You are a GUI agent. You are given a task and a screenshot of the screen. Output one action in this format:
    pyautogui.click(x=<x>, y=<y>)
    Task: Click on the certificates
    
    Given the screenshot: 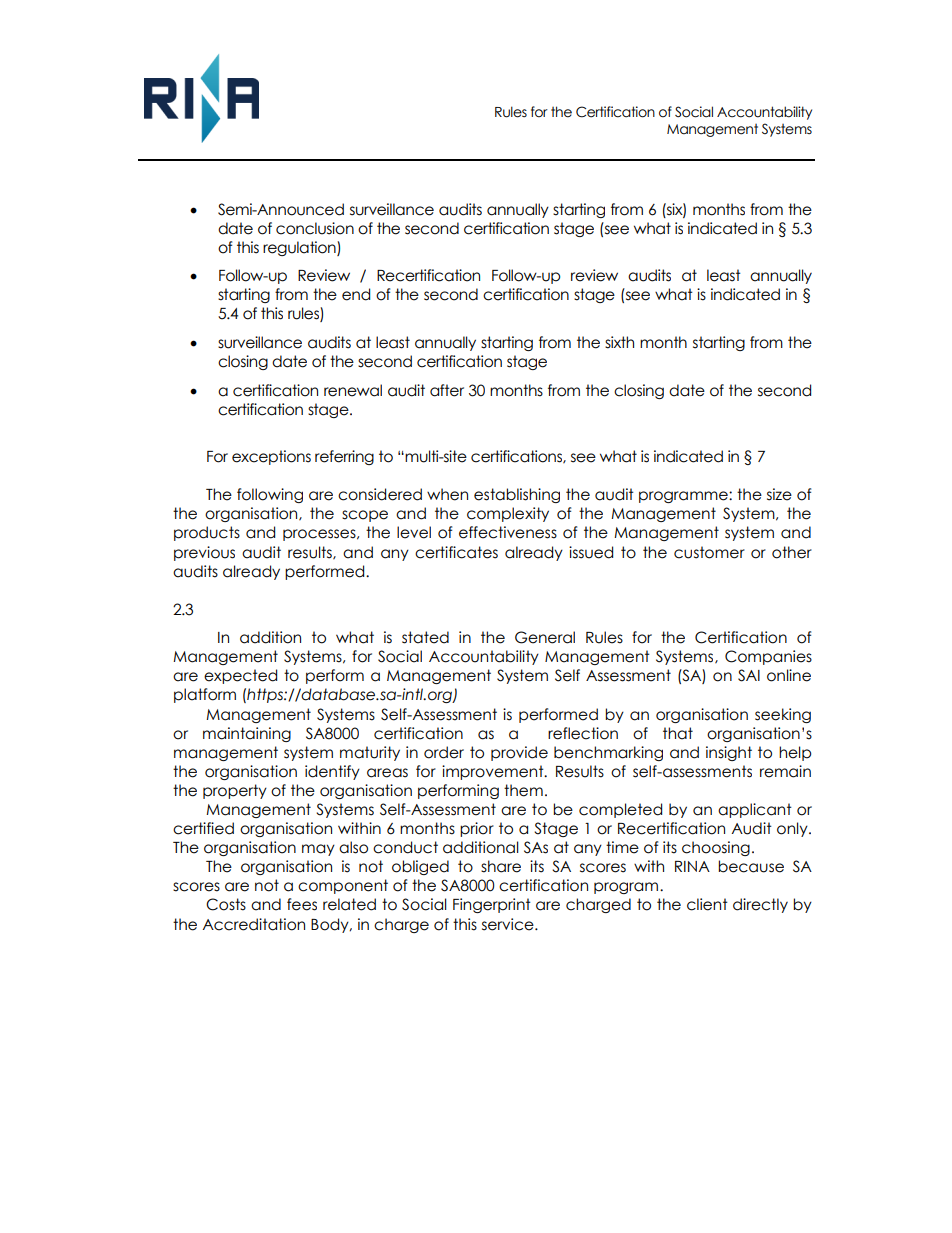 What is the action you would take?
    pyautogui.click(x=456, y=552)
